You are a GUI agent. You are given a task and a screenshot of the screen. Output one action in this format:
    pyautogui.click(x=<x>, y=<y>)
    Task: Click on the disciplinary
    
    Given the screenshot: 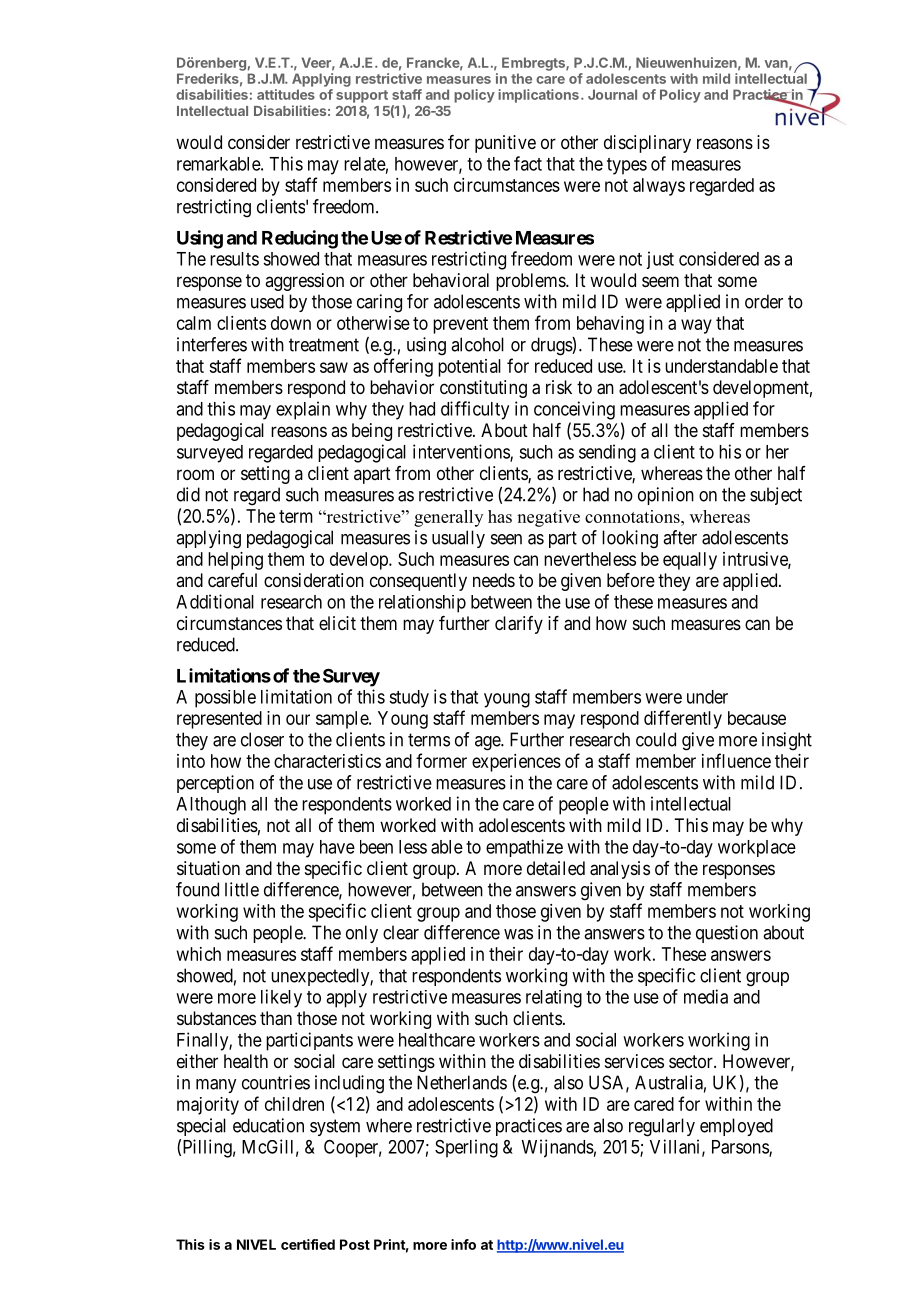 What is the action you would take?
    pyautogui.click(x=647, y=144)
